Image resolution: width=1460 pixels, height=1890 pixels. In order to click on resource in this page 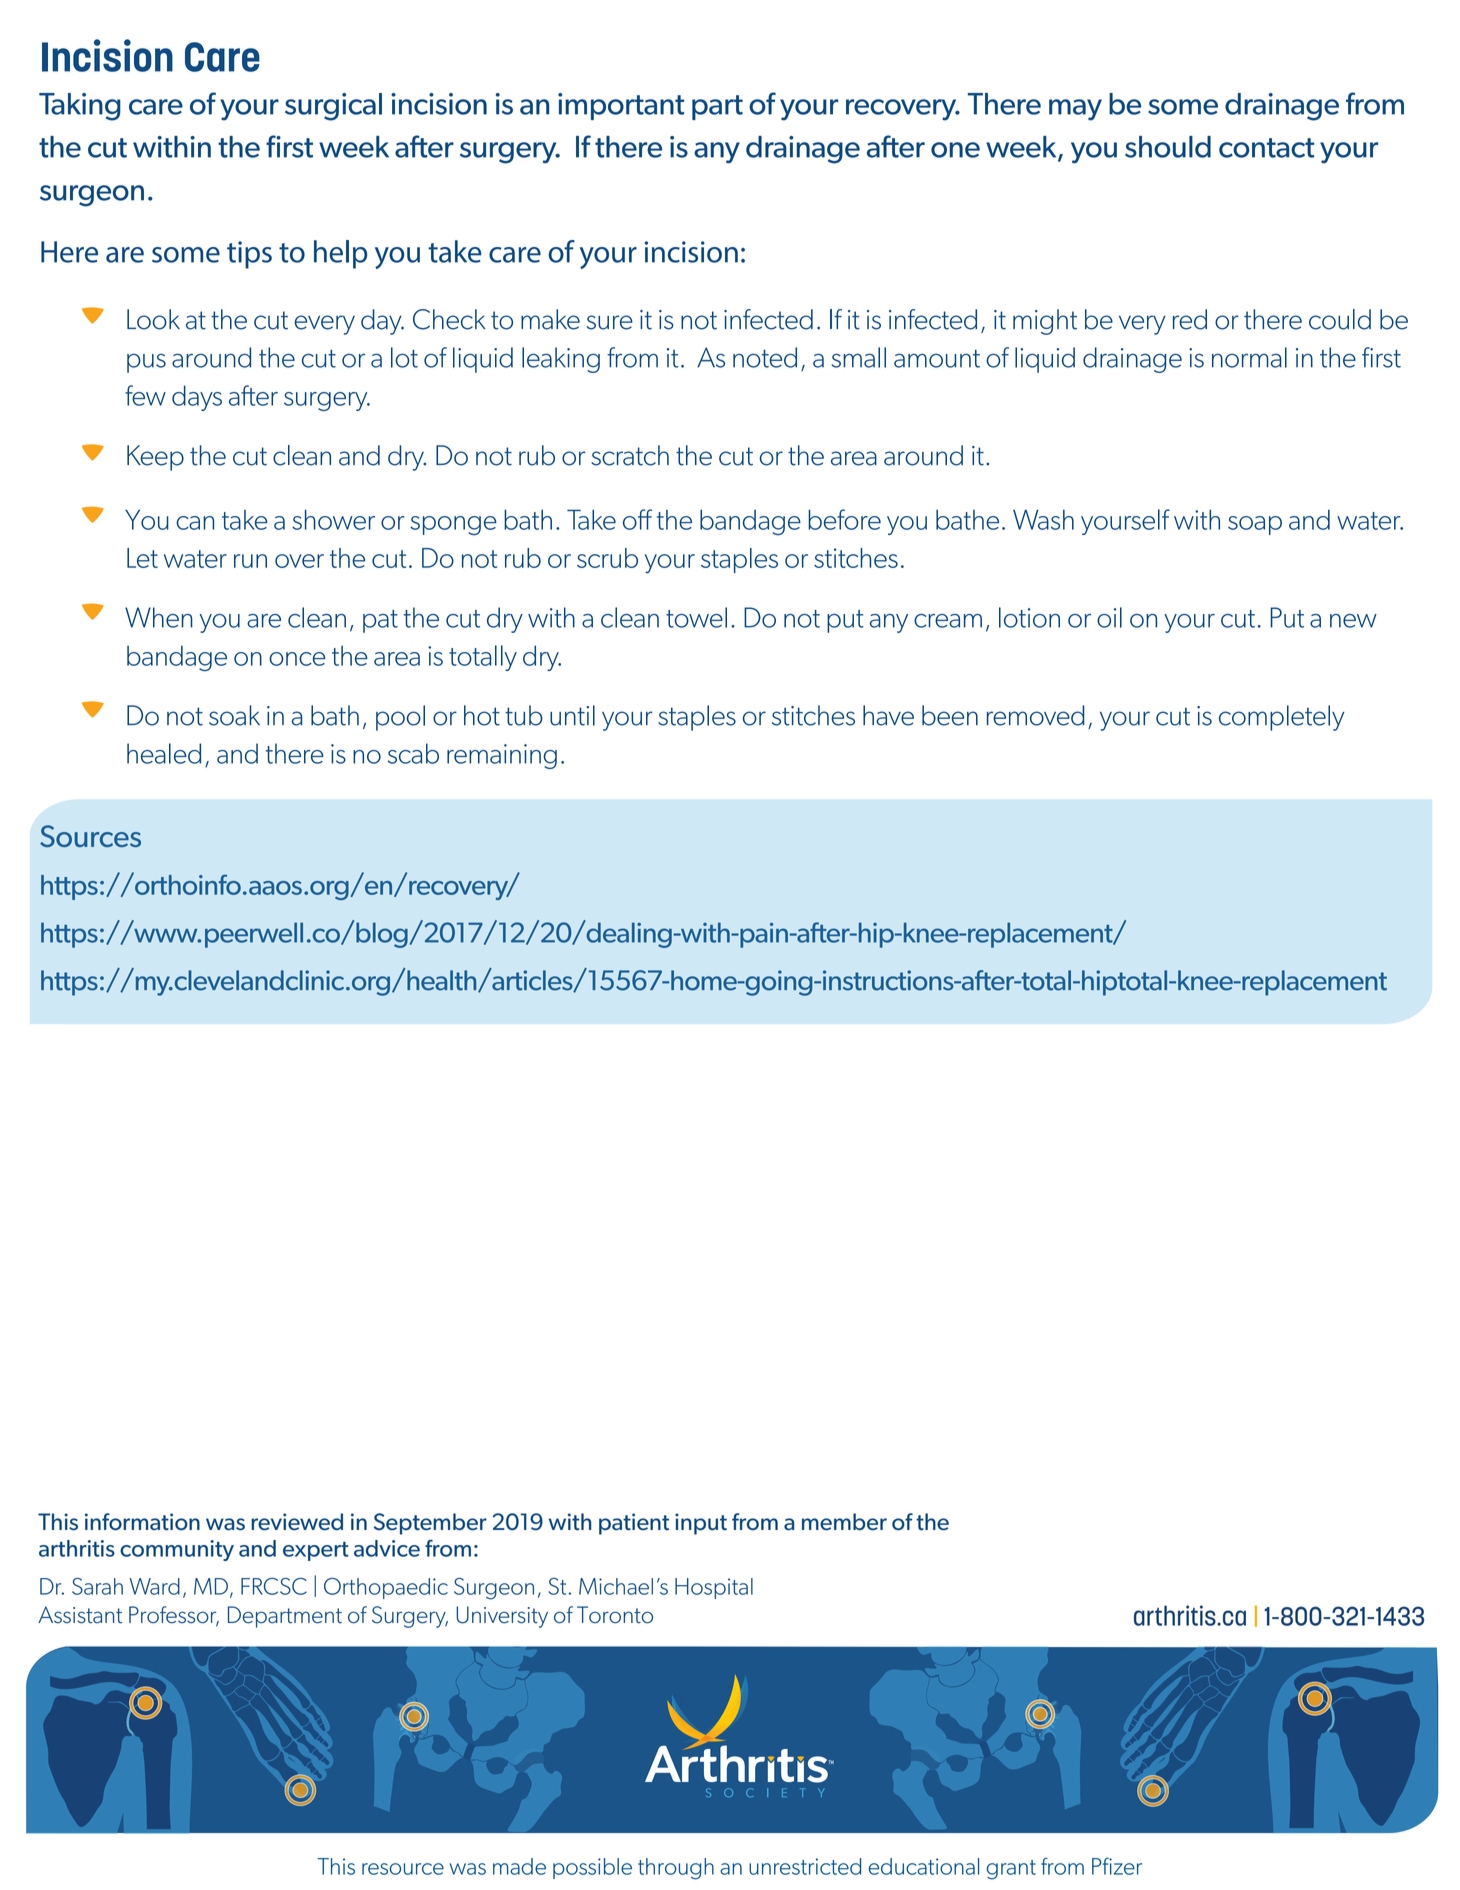, I will do `click(403, 1869)`.
